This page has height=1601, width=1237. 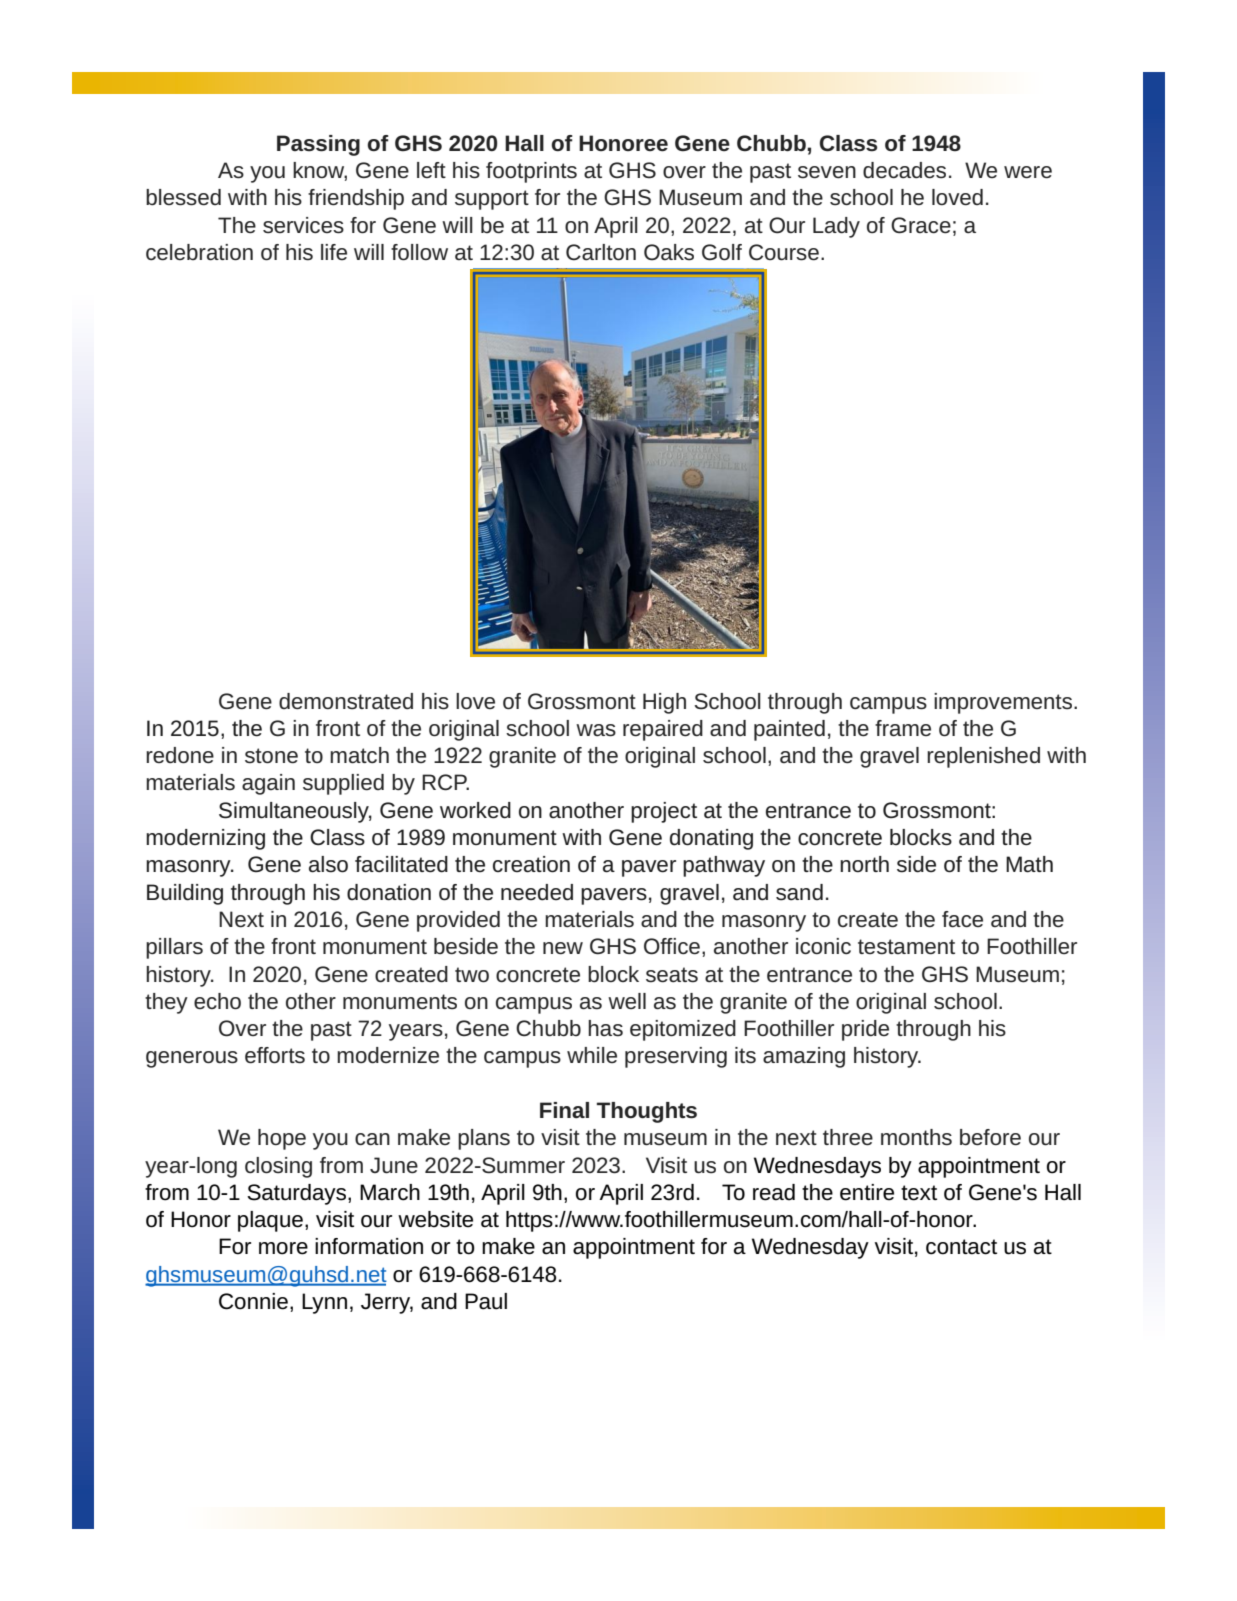 I want to click on was, so click(x=596, y=730).
